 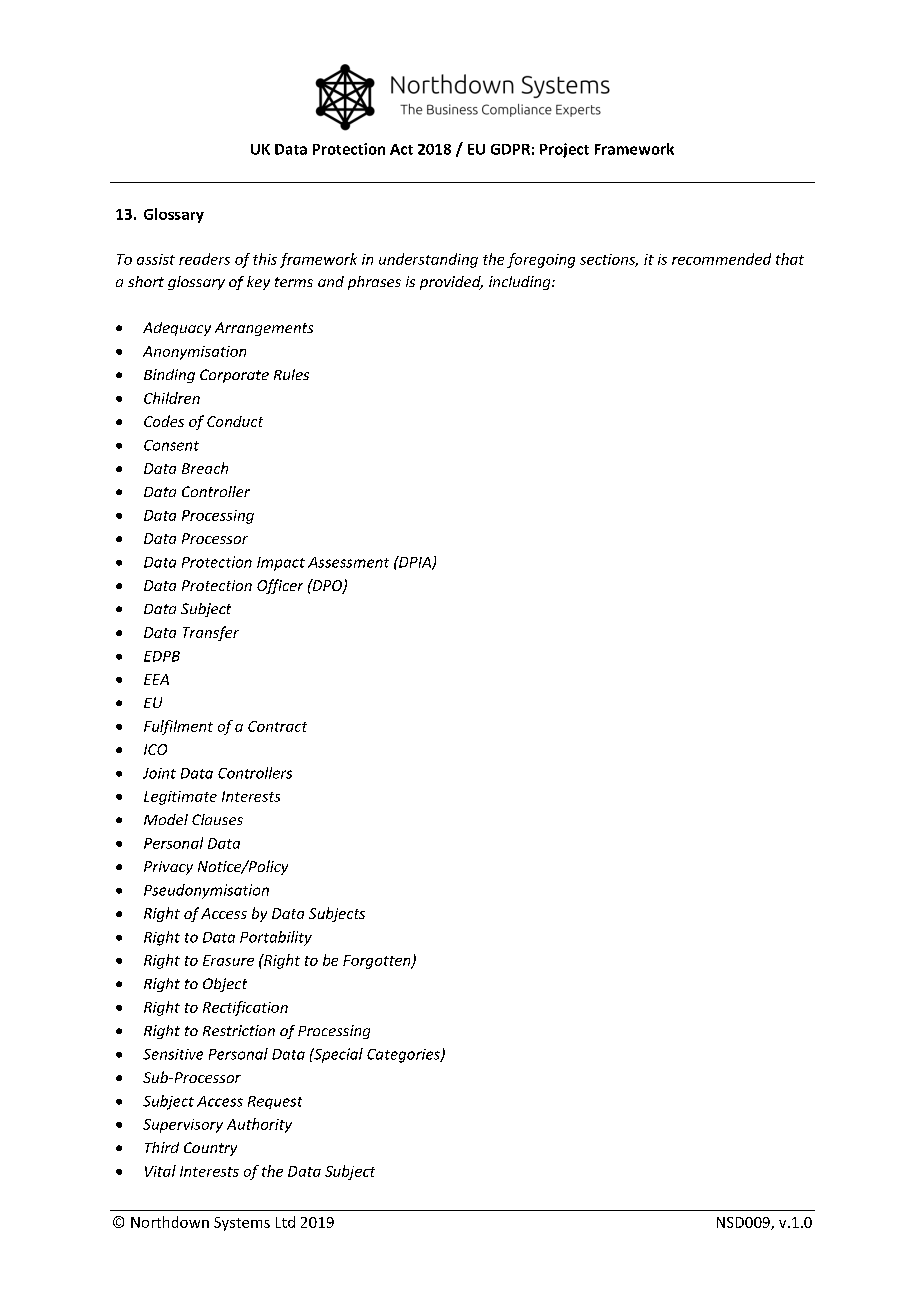 What do you see at coordinates (451, 283) in the screenshot?
I see `provided` at bounding box center [451, 283].
